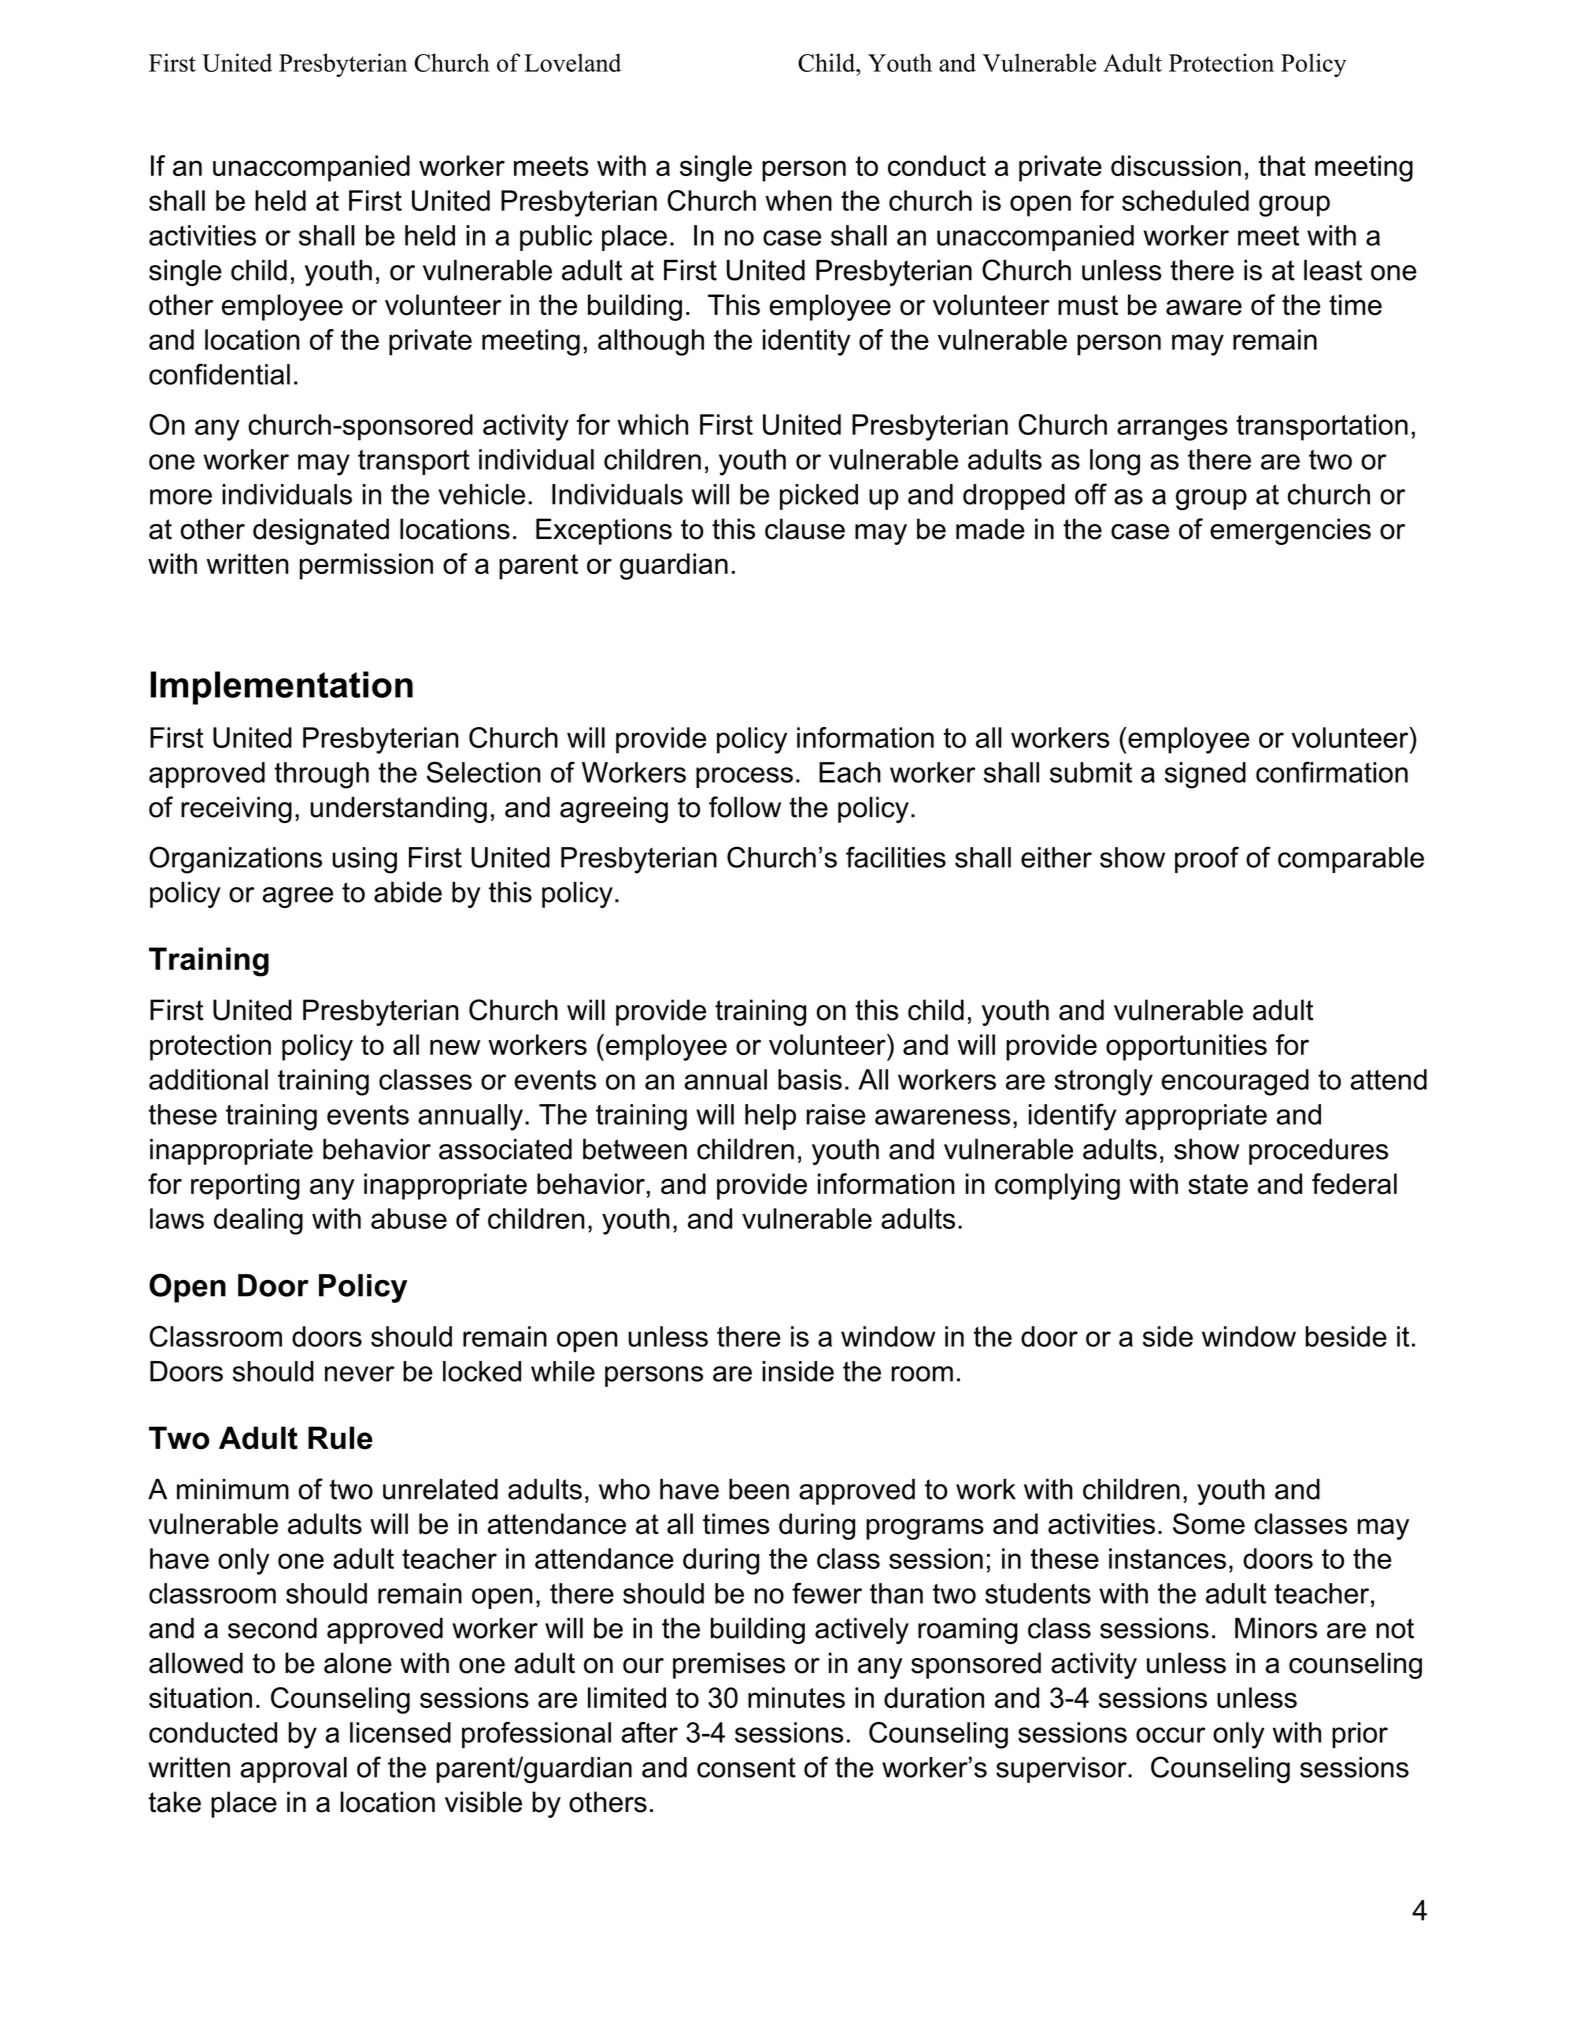  What do you see at coordinates (281, 688) in the document?
I see `Implementation` at bounding box center [281, 688].
